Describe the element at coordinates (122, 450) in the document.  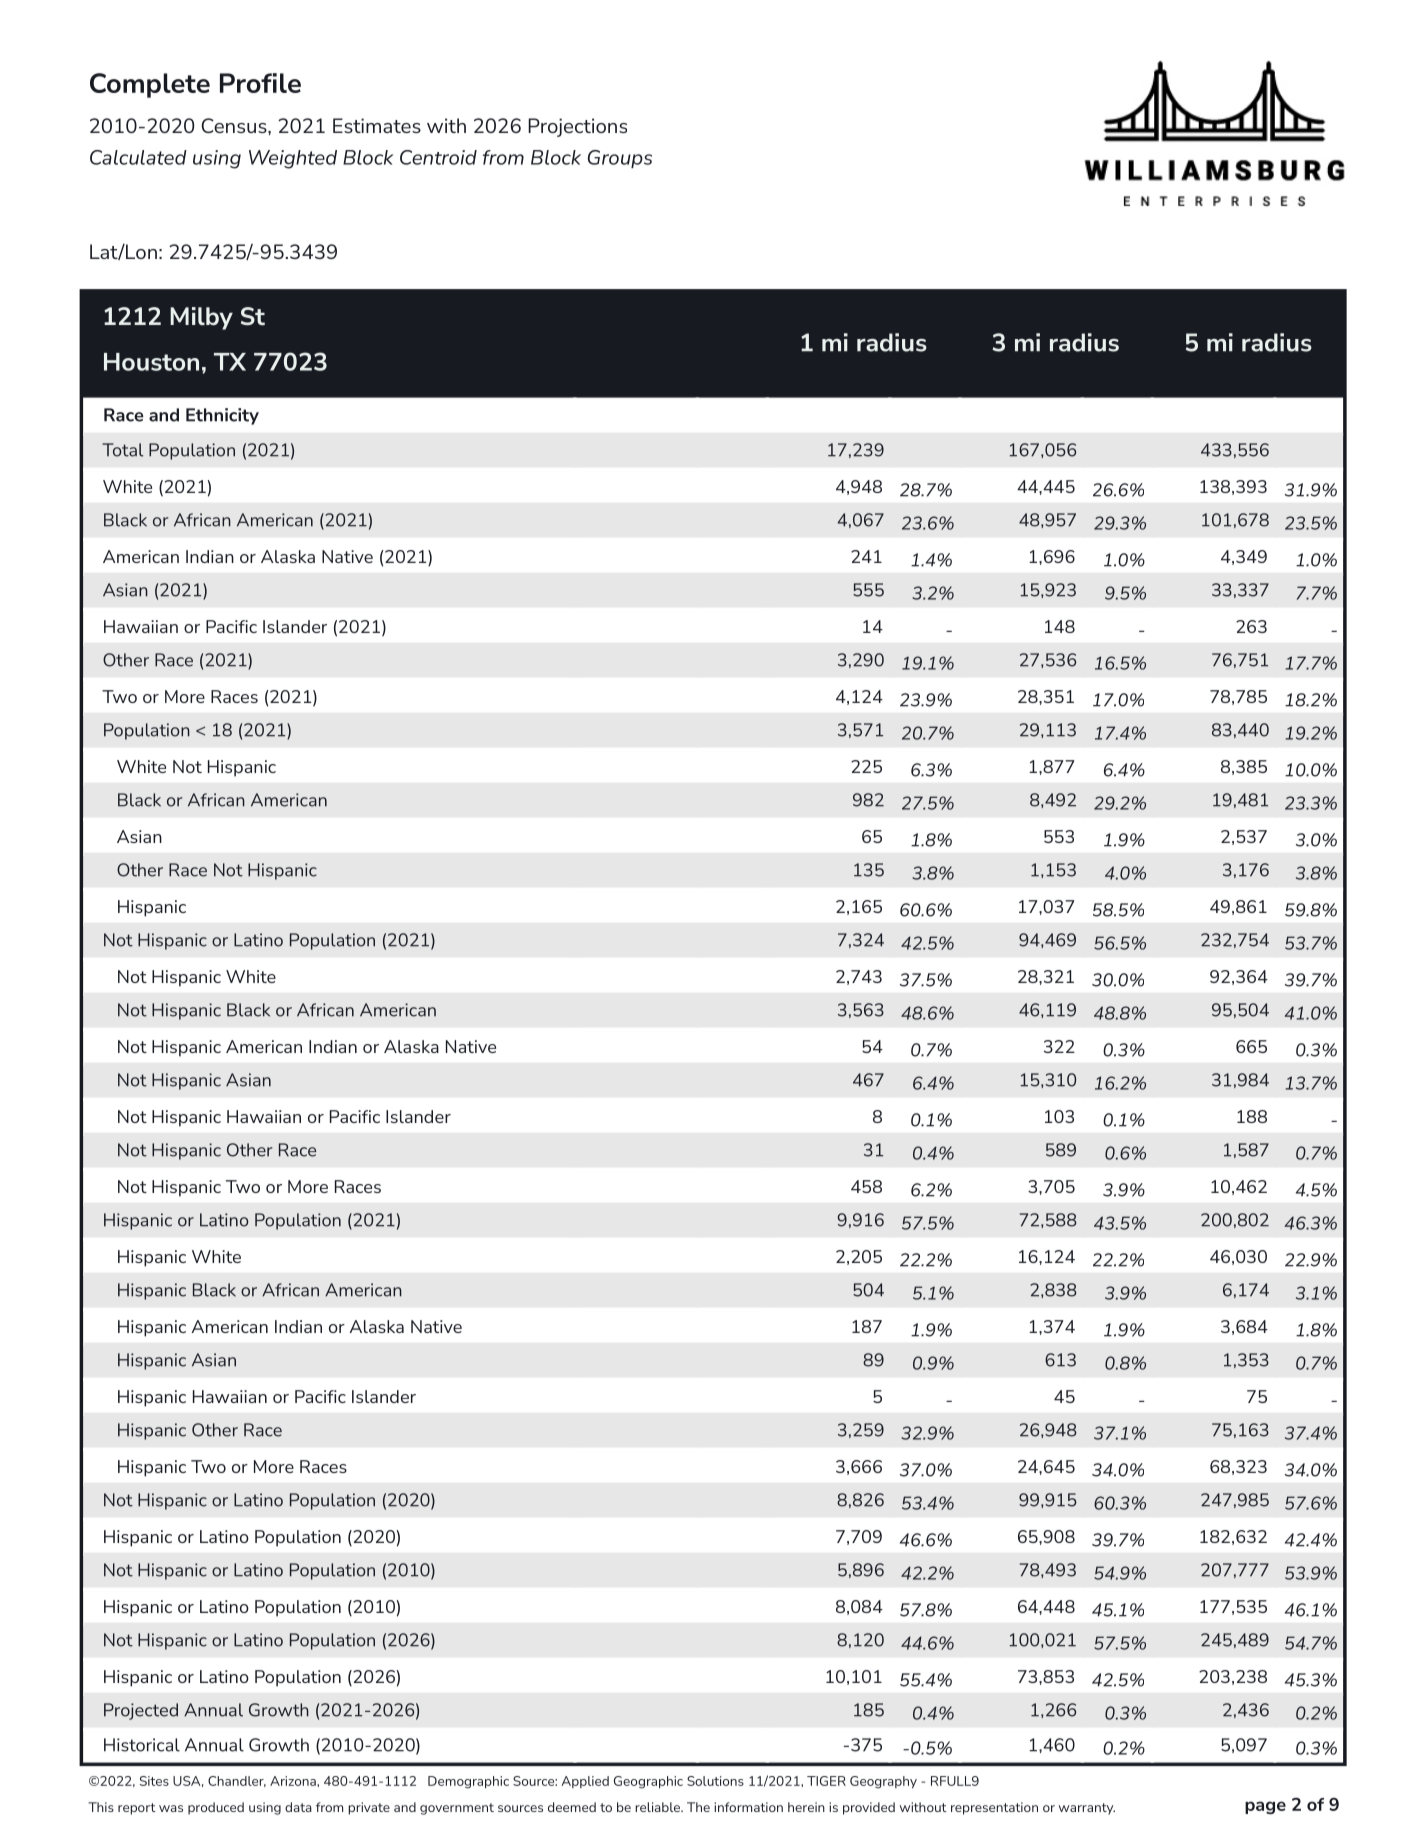
I see `Total` at that location.
